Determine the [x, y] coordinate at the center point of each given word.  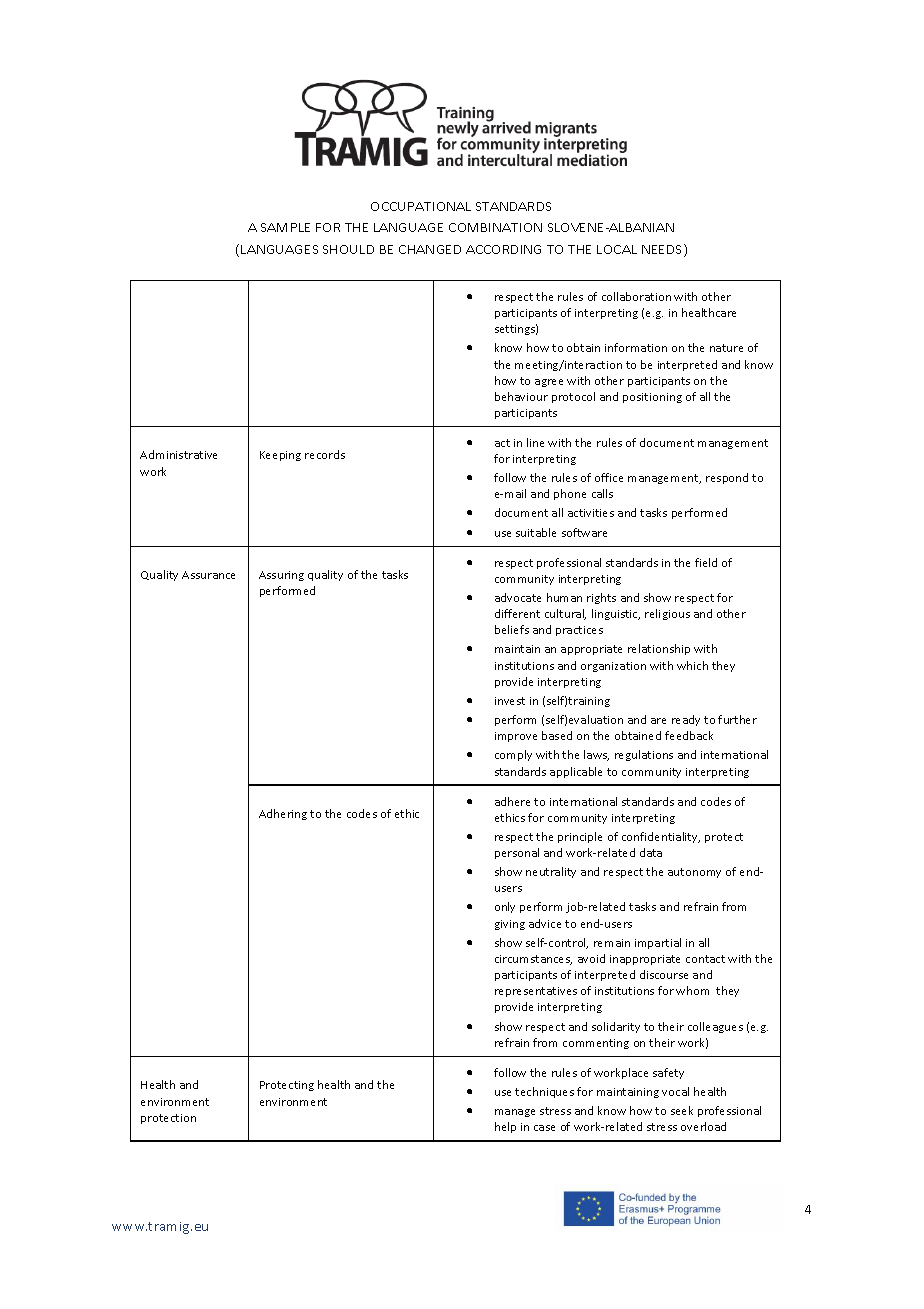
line [535, 442]
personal [517, 853]
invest [510, 701]
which [692, 665]
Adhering [283, 814]
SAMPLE [285, 227]
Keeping [280, 456]
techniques [544, 1092]
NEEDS [663, 250]
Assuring [281, 576]
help [505, 1127]
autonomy [694, 873]
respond [727, 478]
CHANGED [430, 249]
